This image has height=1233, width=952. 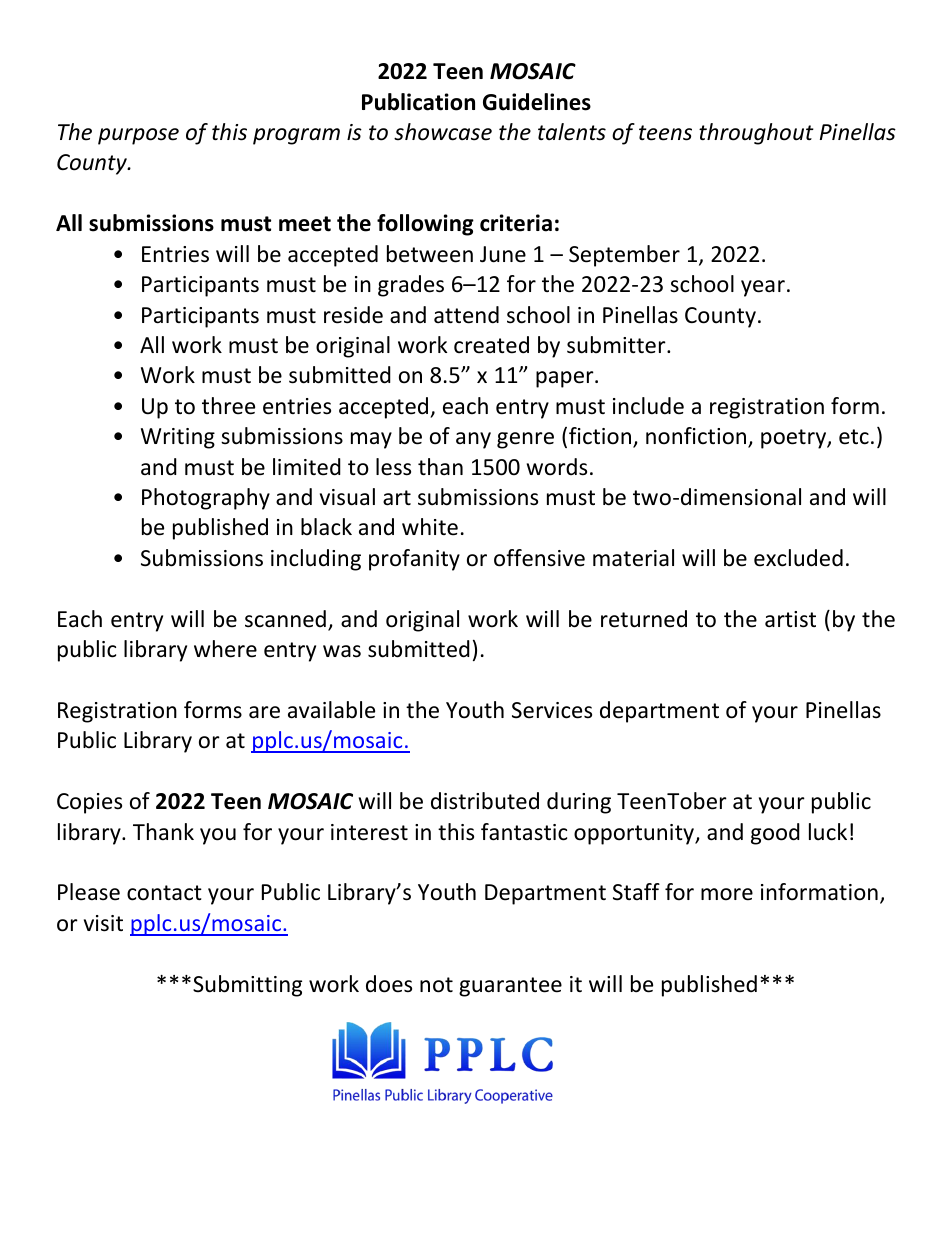 What do you see at coordinates (485, 801) in the image?
I see `distributed` at bounding box center [485, 801].
